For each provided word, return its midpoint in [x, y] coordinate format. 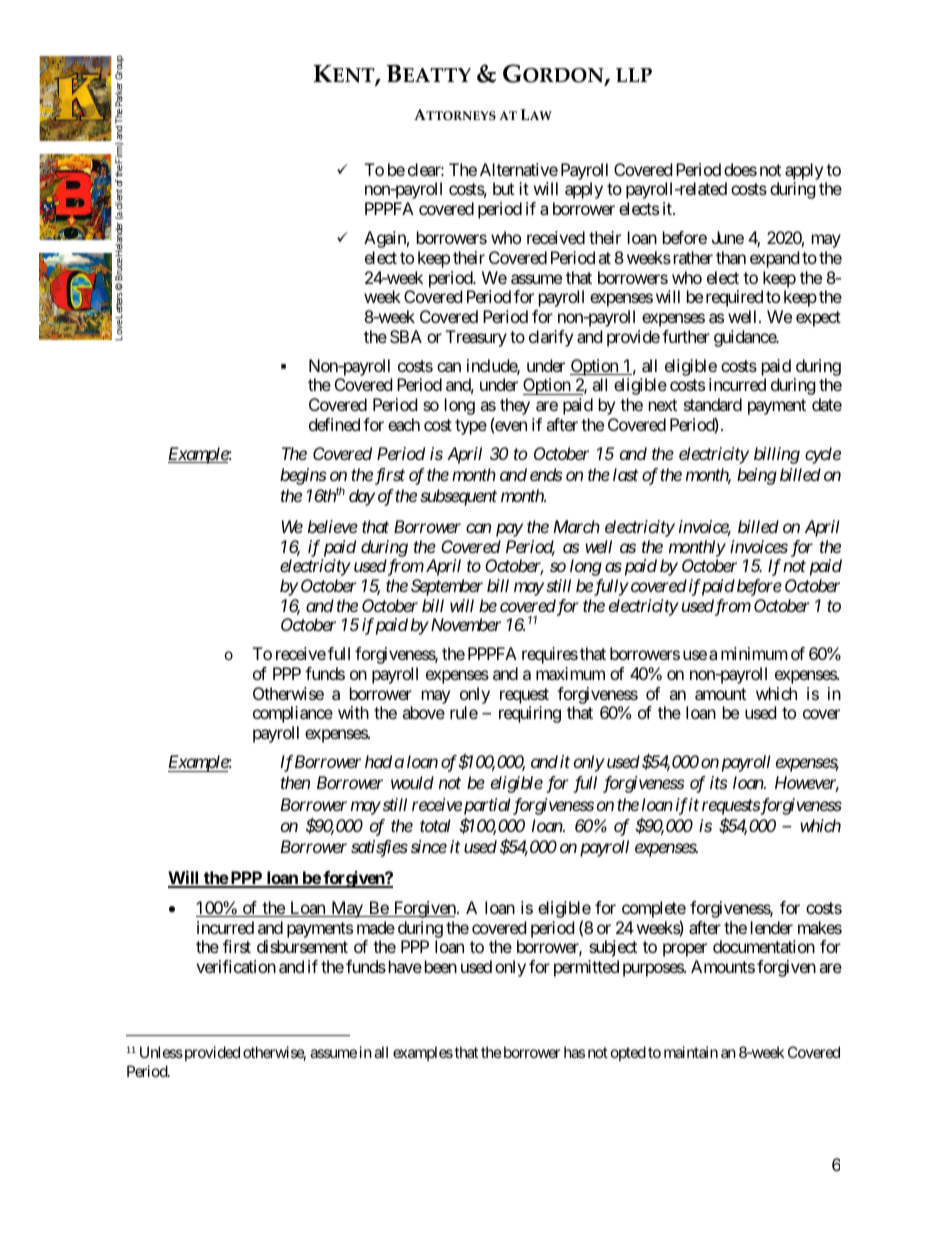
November [464, 624]
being [757, 476]
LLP [634, 75]
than [731, 257]
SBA [406, 336]
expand [774, 259]
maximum [570, 673]
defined [334, 424]
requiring [530, 714]
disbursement [302, 946]
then [295, 782]
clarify [551, 338]
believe [333, 526]
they [515, 406]
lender [772, 927]
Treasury [476, 338]
